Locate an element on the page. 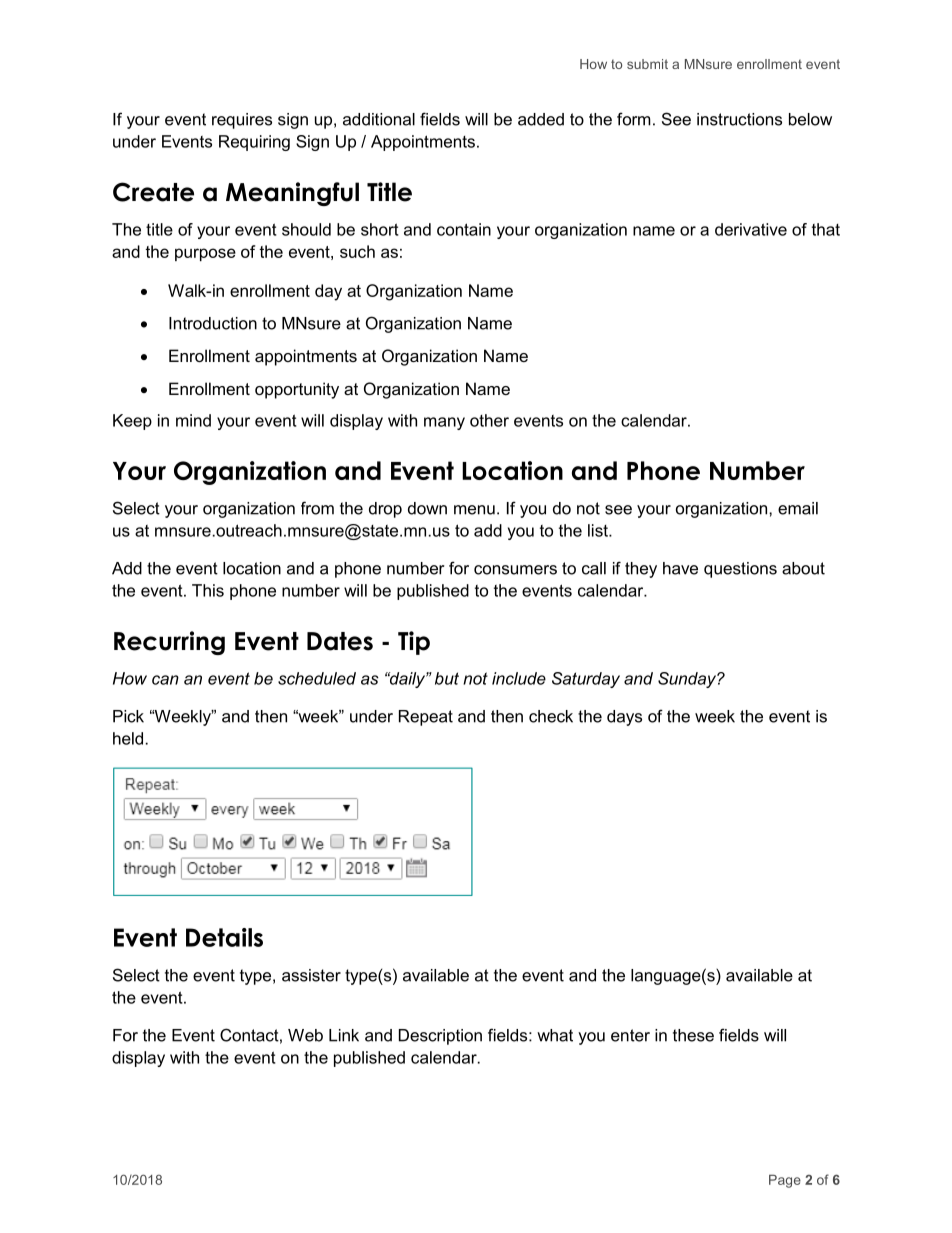 This document has width=952, height=1233. contain is located at coordinates (464, 229).
